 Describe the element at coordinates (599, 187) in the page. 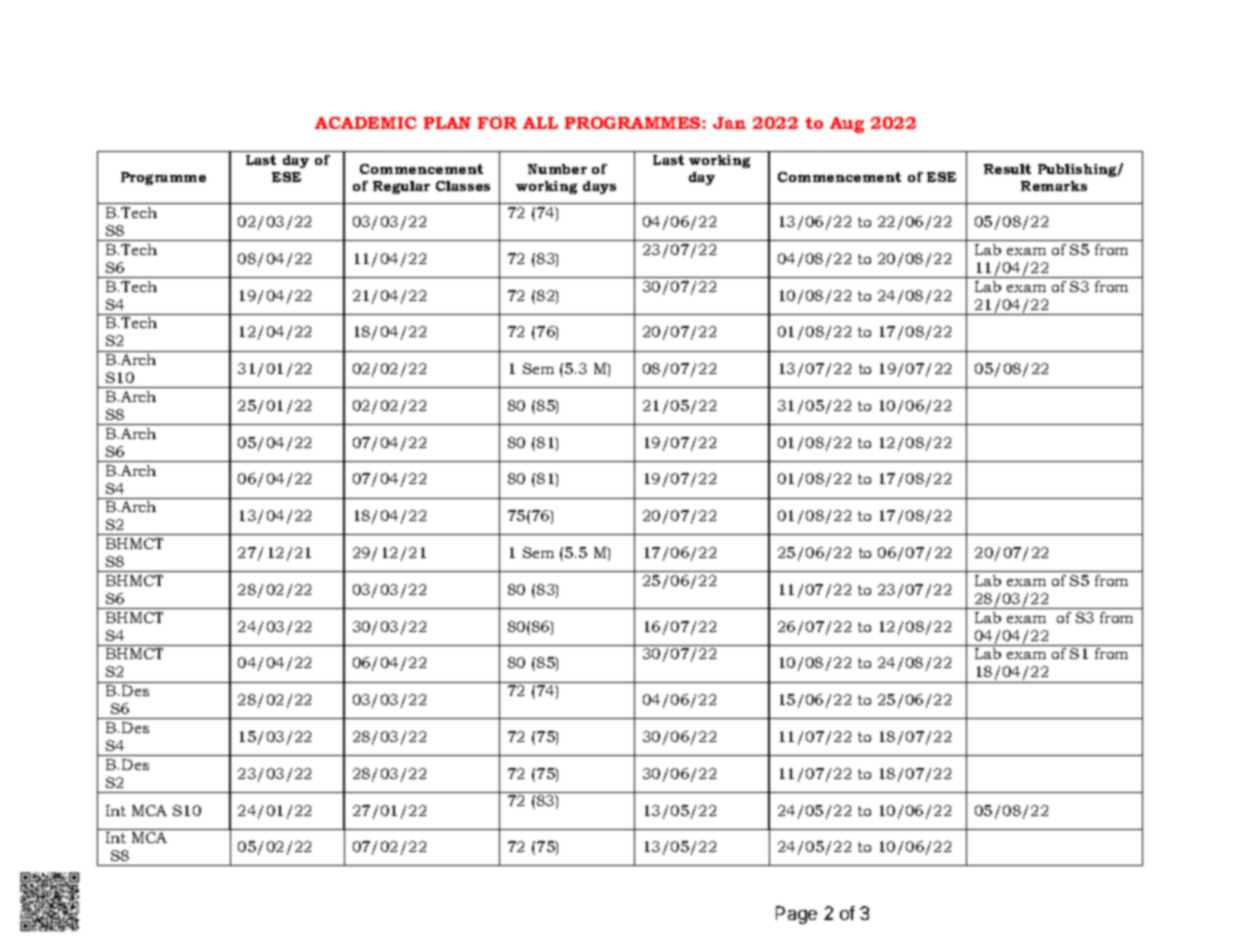

I see `days` at that location.
